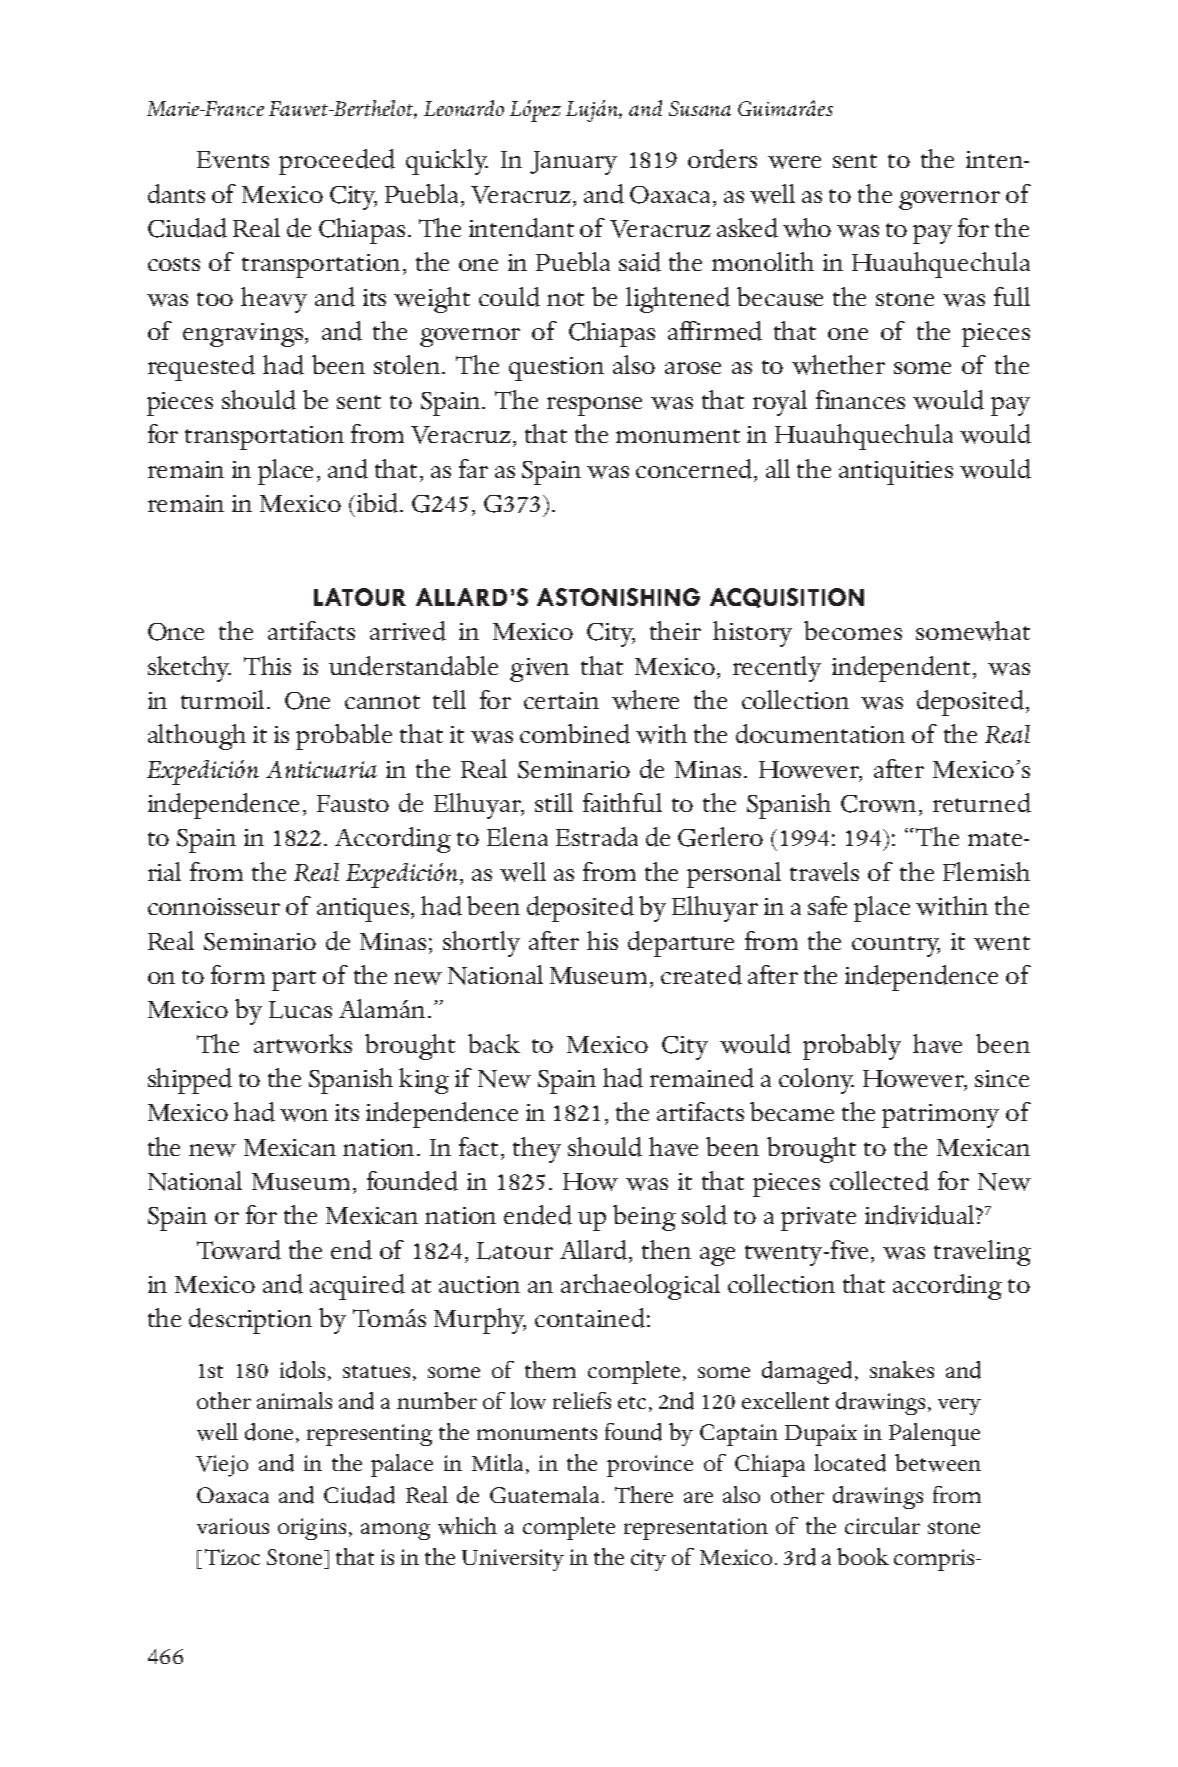 The height and width of the image is (1767, 1178). What do you see at coordinates (882, 1525) in the image?
I see `circular` at bounding box center [882, 1525].
